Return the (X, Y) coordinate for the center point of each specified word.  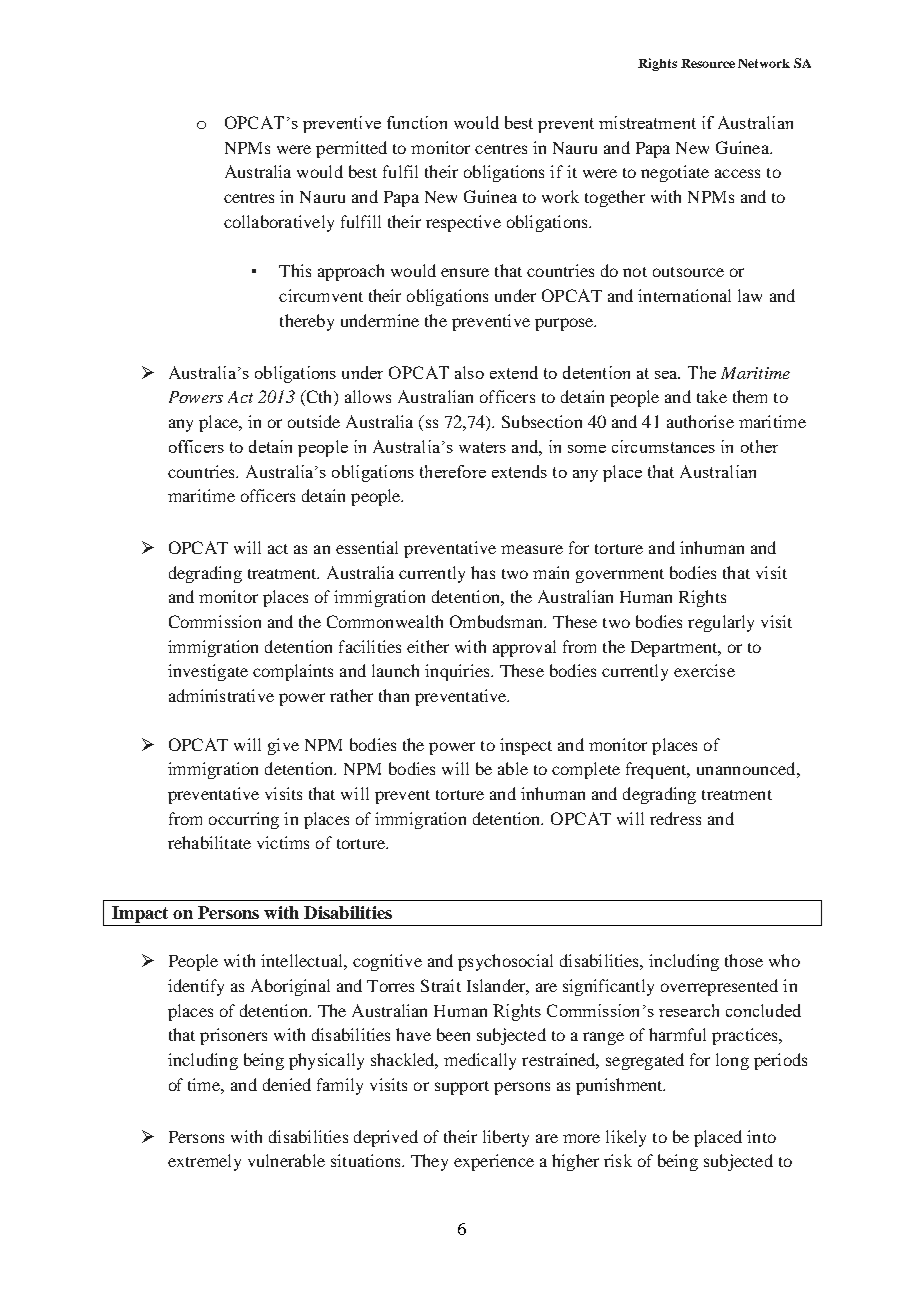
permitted (351, 149)
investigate (208, 672)
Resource (708, 63)
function (417, 122)
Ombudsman (498, 621)
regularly (721, 623)
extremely (204, 1162)
